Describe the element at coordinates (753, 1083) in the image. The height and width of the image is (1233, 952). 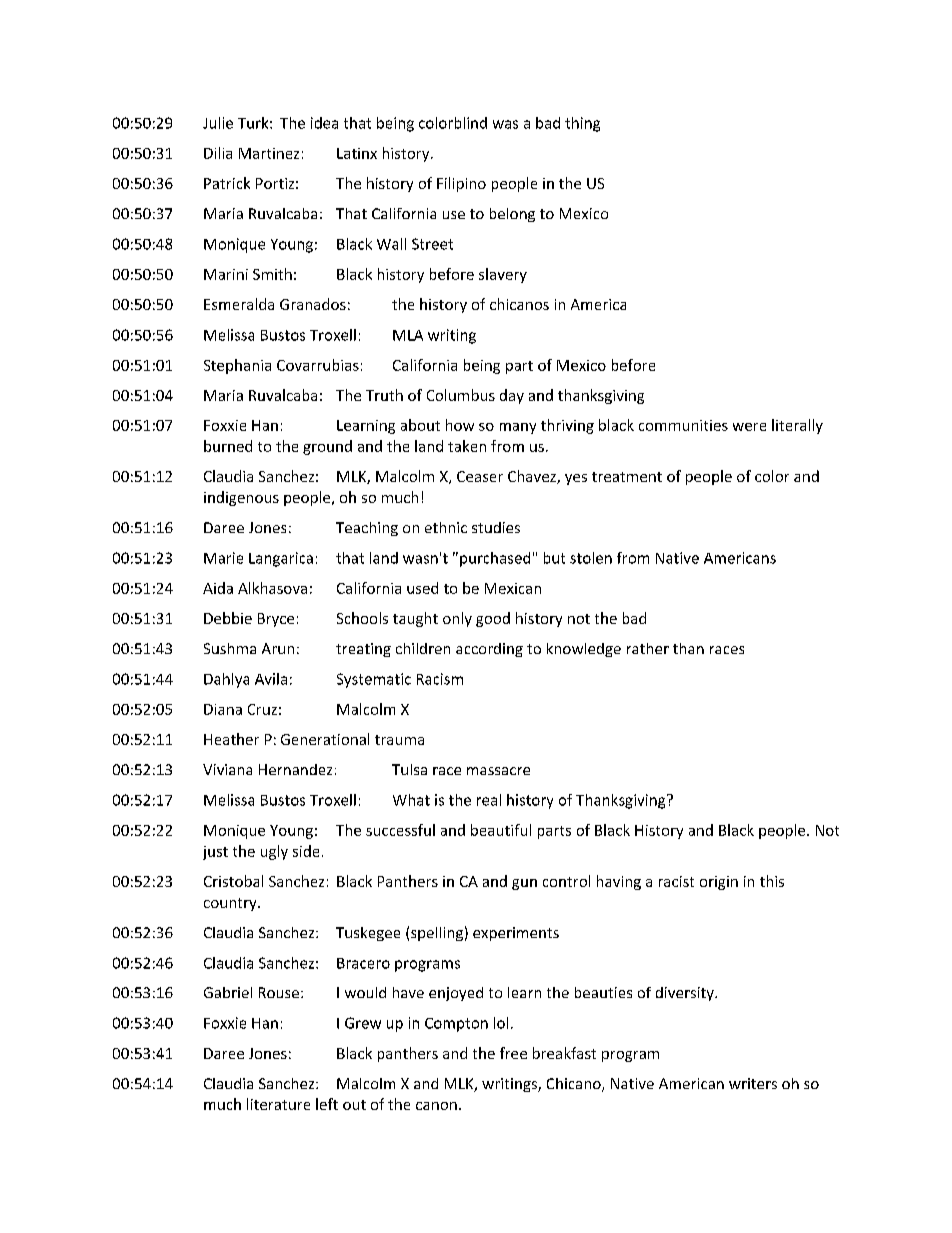
I see `writers` at that location.
